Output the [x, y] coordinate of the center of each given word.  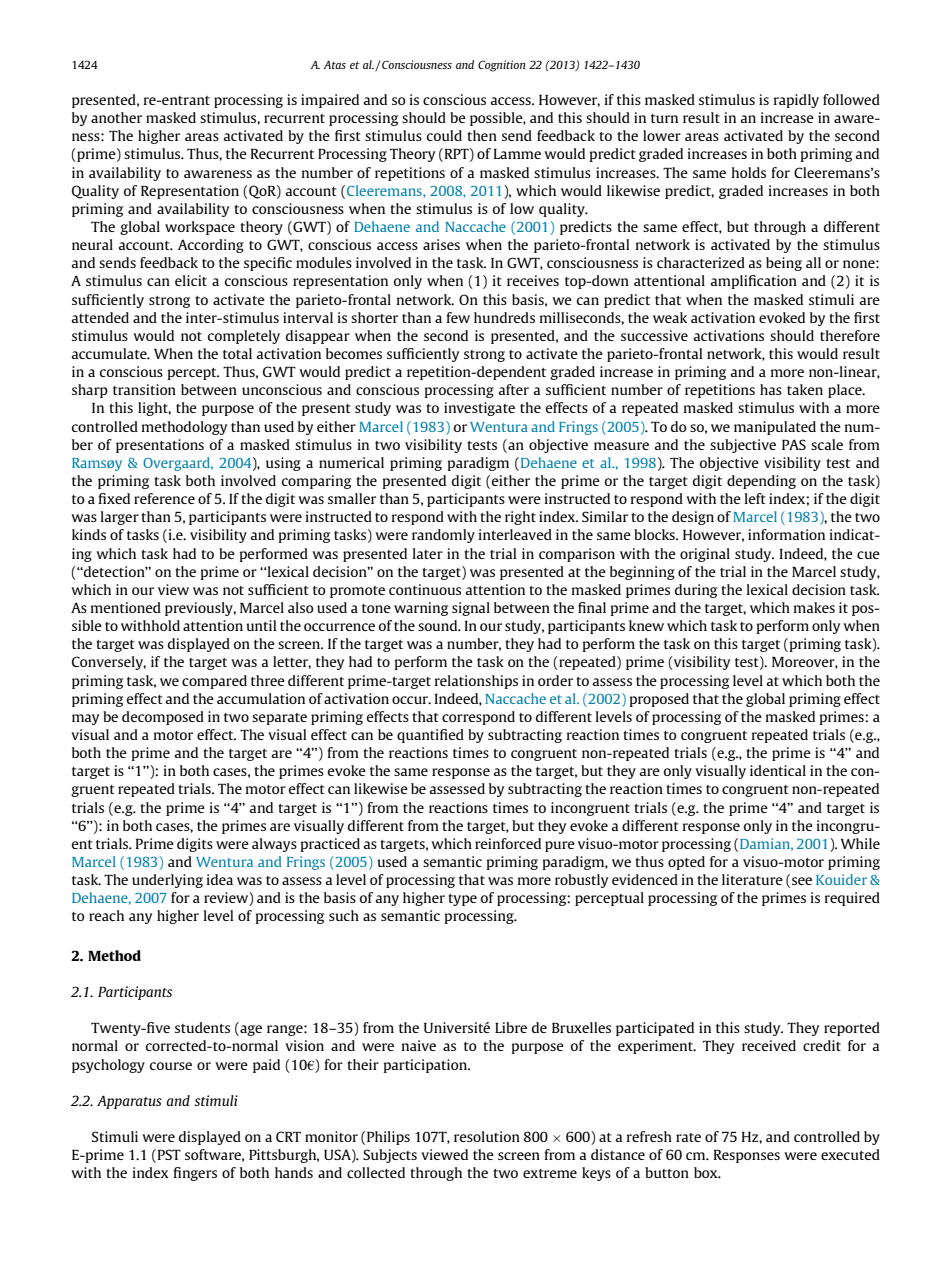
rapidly [796, 101]
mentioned [126, 607]
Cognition [501, 66]
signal [471, 609]
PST [168, 1156]
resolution [487, 1136]
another [116, 117]
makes [814, 607]
